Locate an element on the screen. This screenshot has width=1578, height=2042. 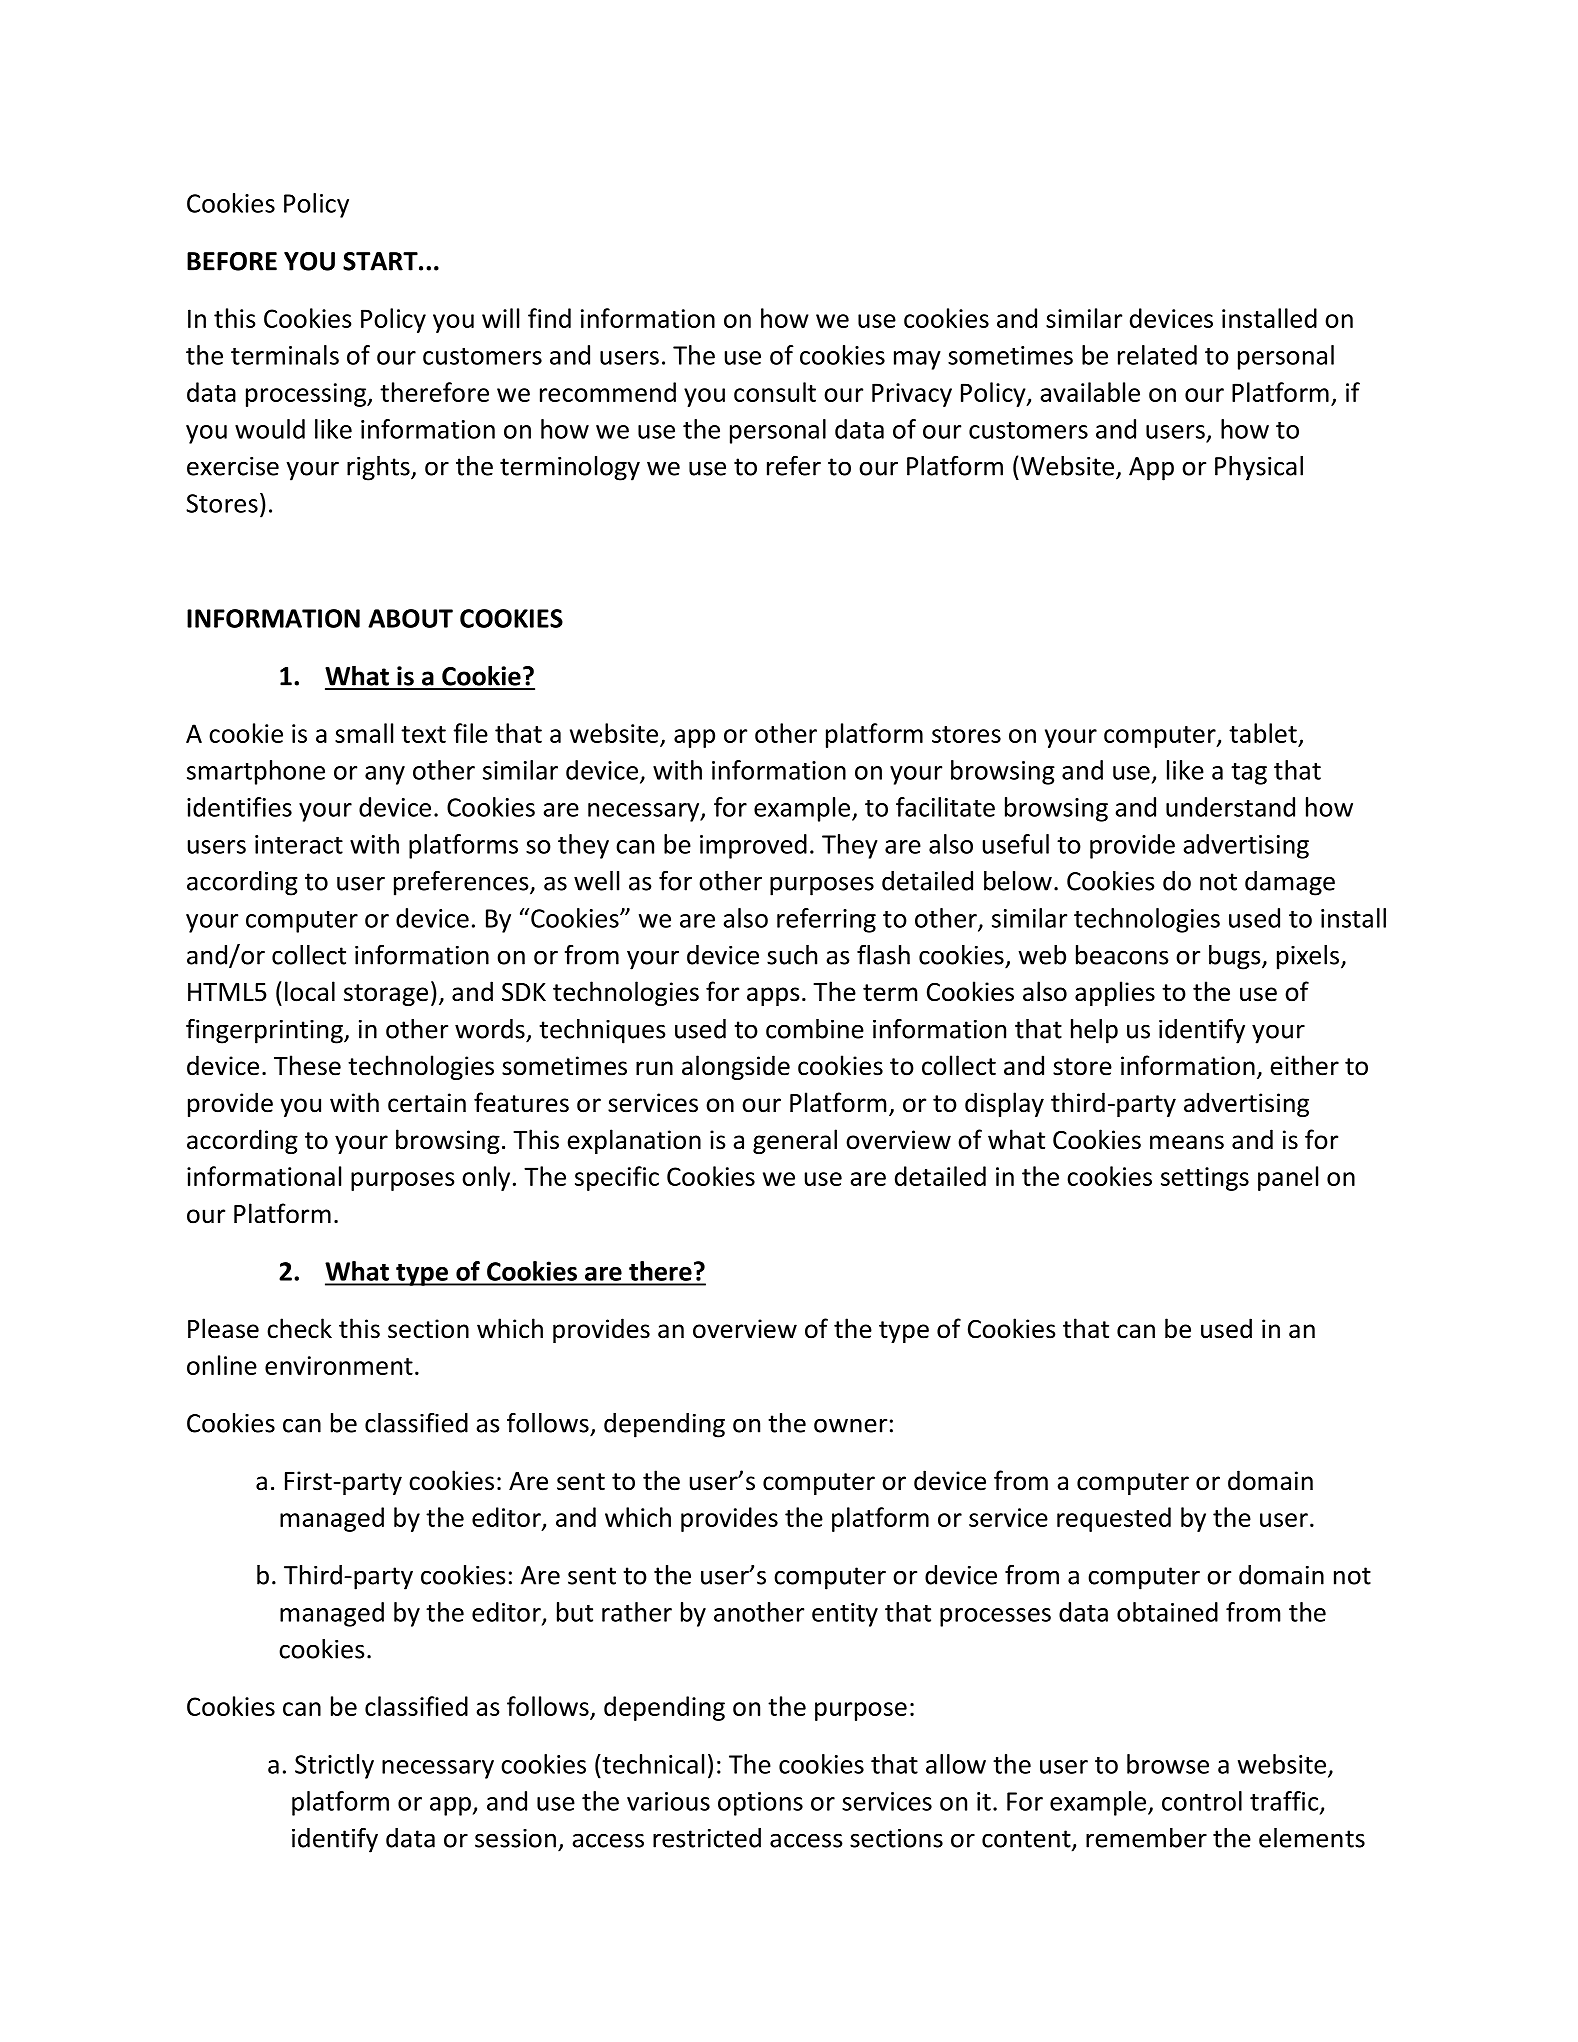
settings is located at coordinates (1205, 1179).
